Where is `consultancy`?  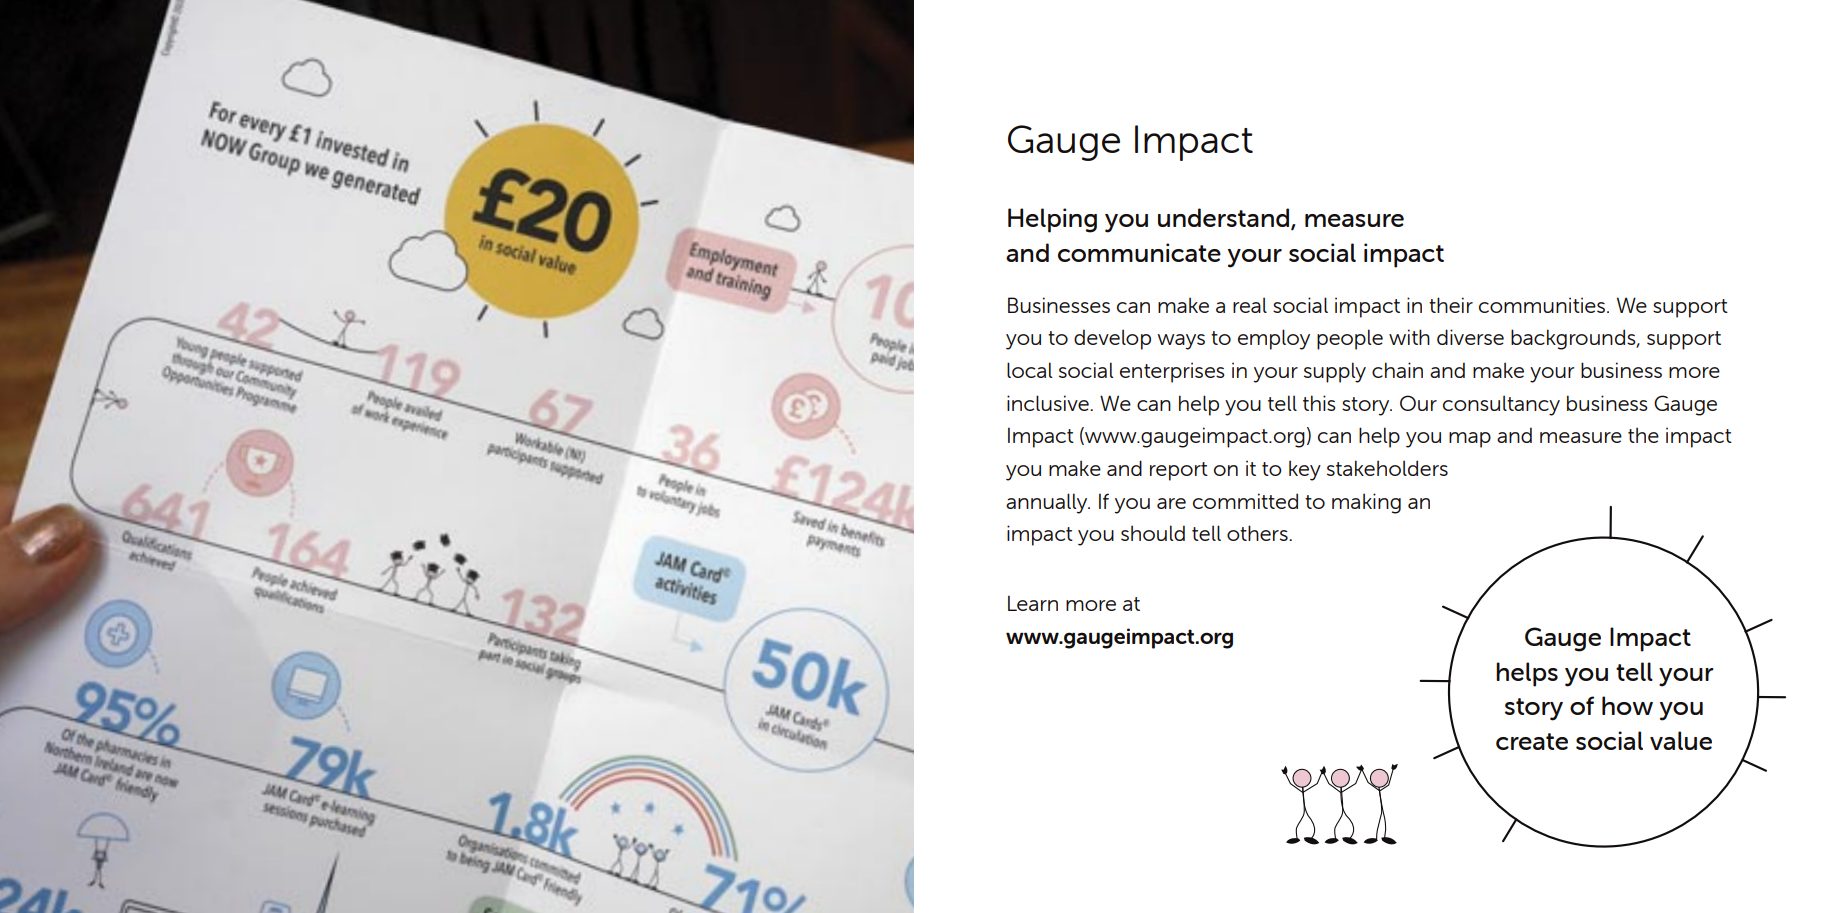 consultancy is located at coordinates (1501, 405).
